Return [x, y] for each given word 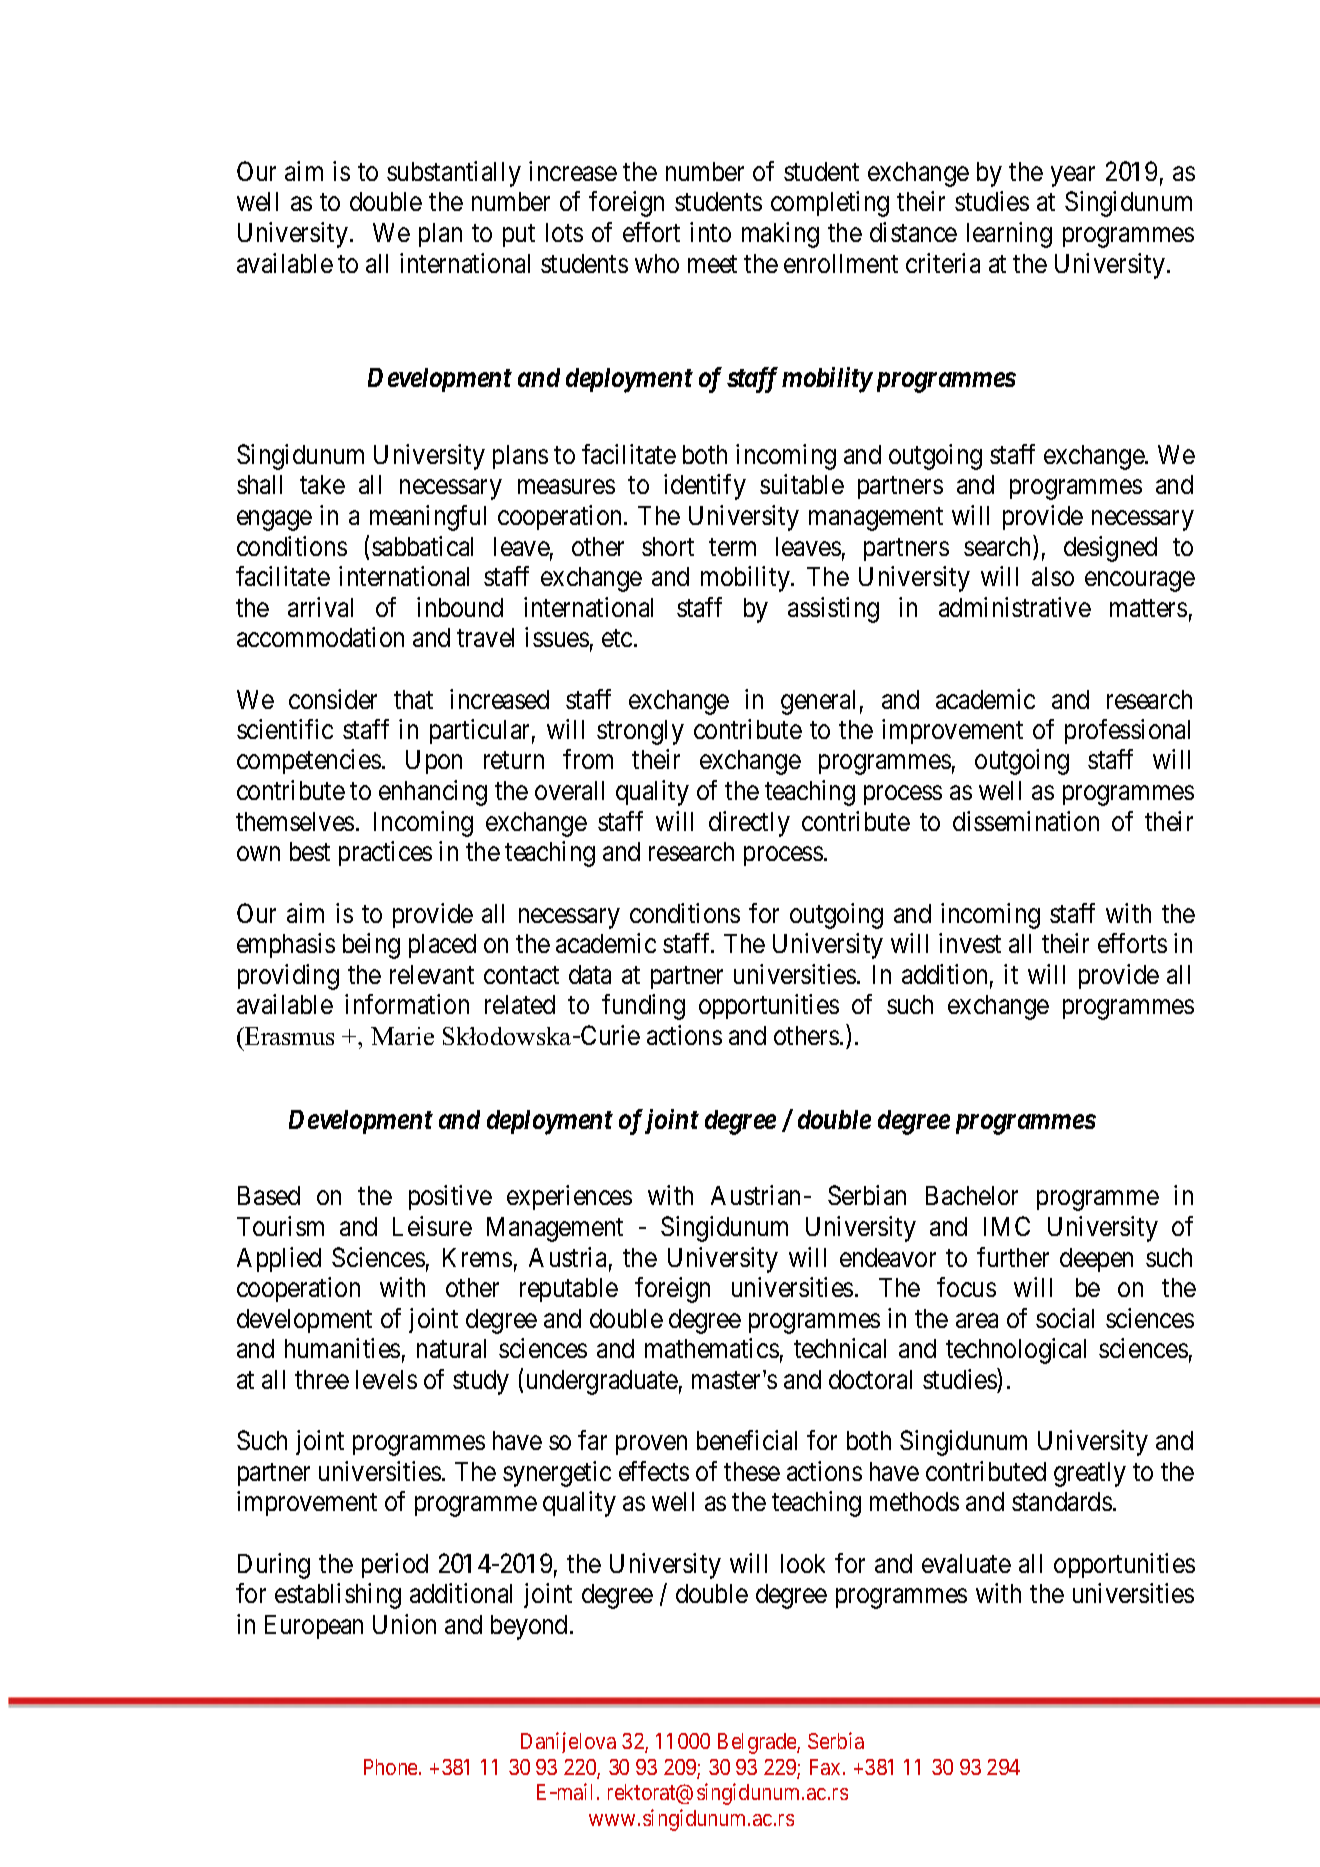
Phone [392, 1767]
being [371, 946]
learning [1009, 235]
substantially [454, 174]
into [710, 232]
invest [970, 943]
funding [643, 1007]
